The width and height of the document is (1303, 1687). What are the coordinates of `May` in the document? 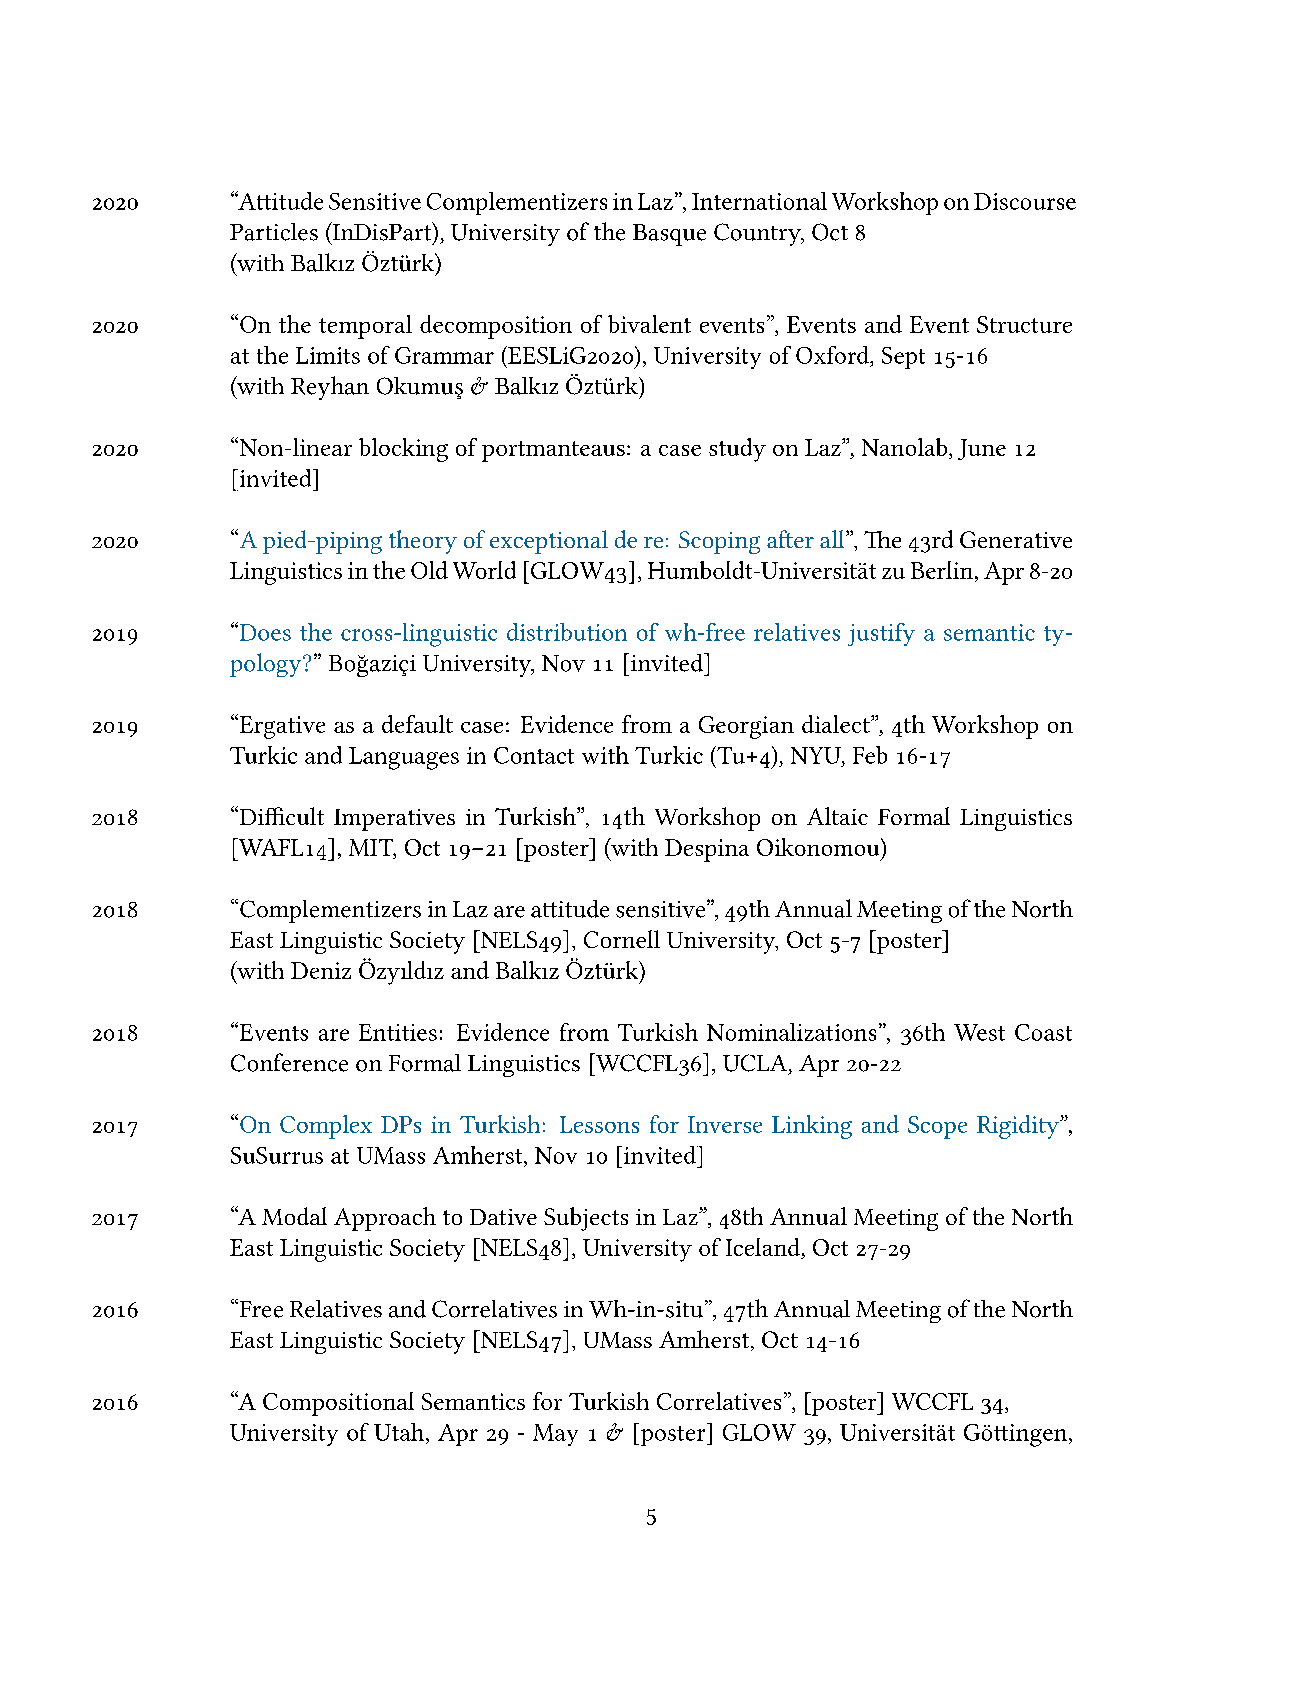 It's located at (555, 1435).
